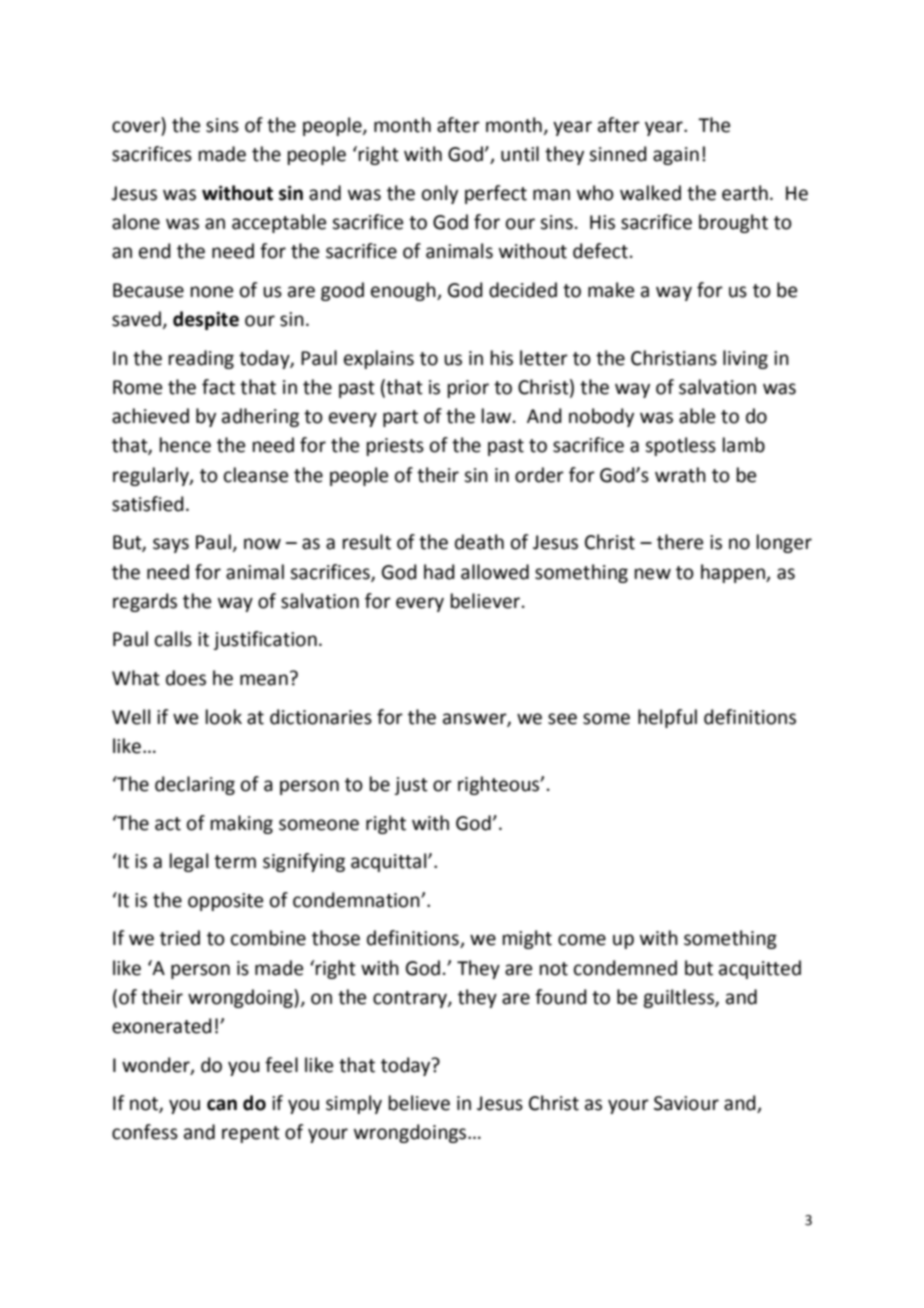 Image resolution: width=924 pixels, height=1308 pixels. Describe the element at coordinates (256, 475) in the screenshot. I see `cleanse` at that location.
